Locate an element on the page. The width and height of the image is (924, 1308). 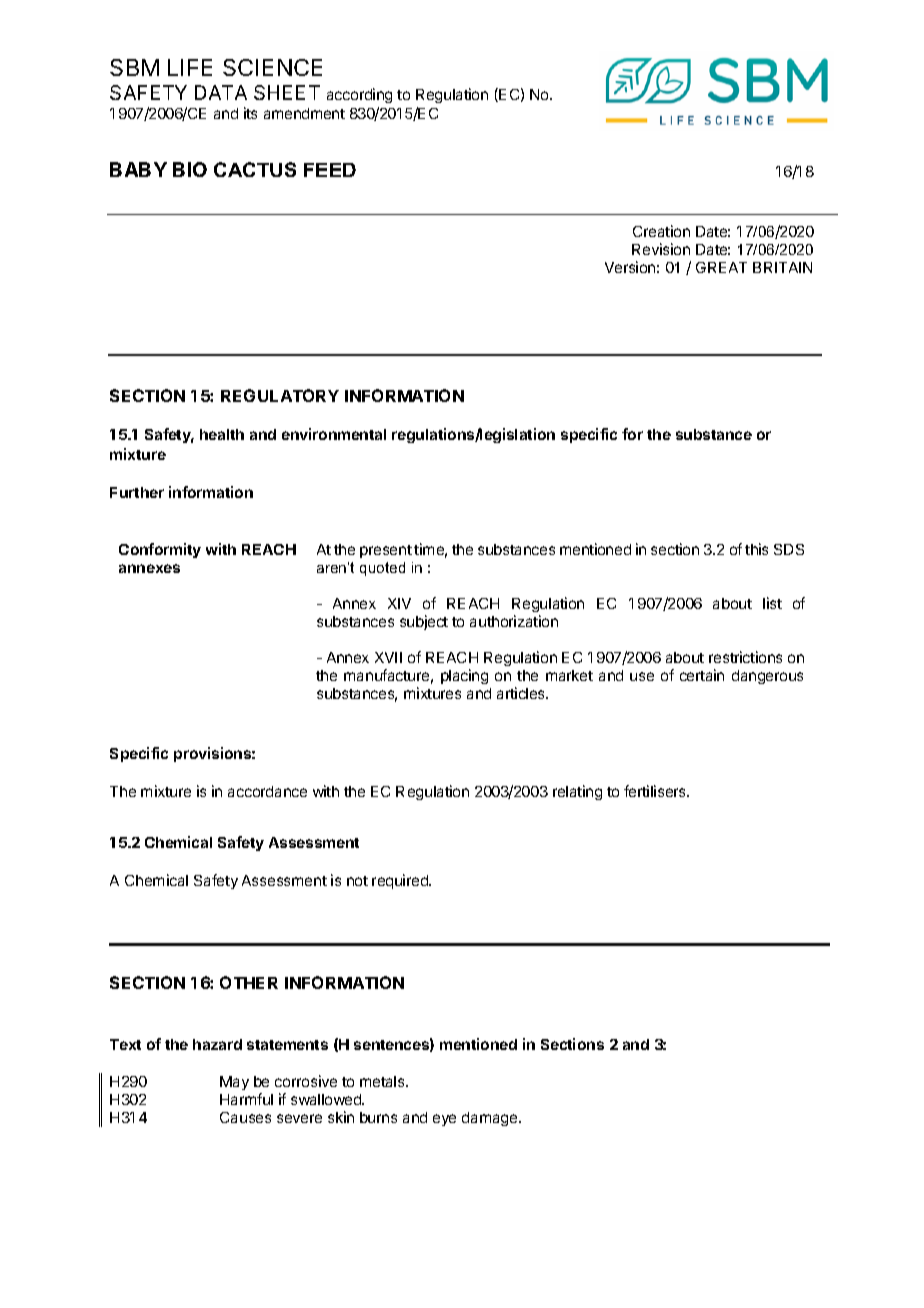
Creation is located at coordinates (661, 231).
